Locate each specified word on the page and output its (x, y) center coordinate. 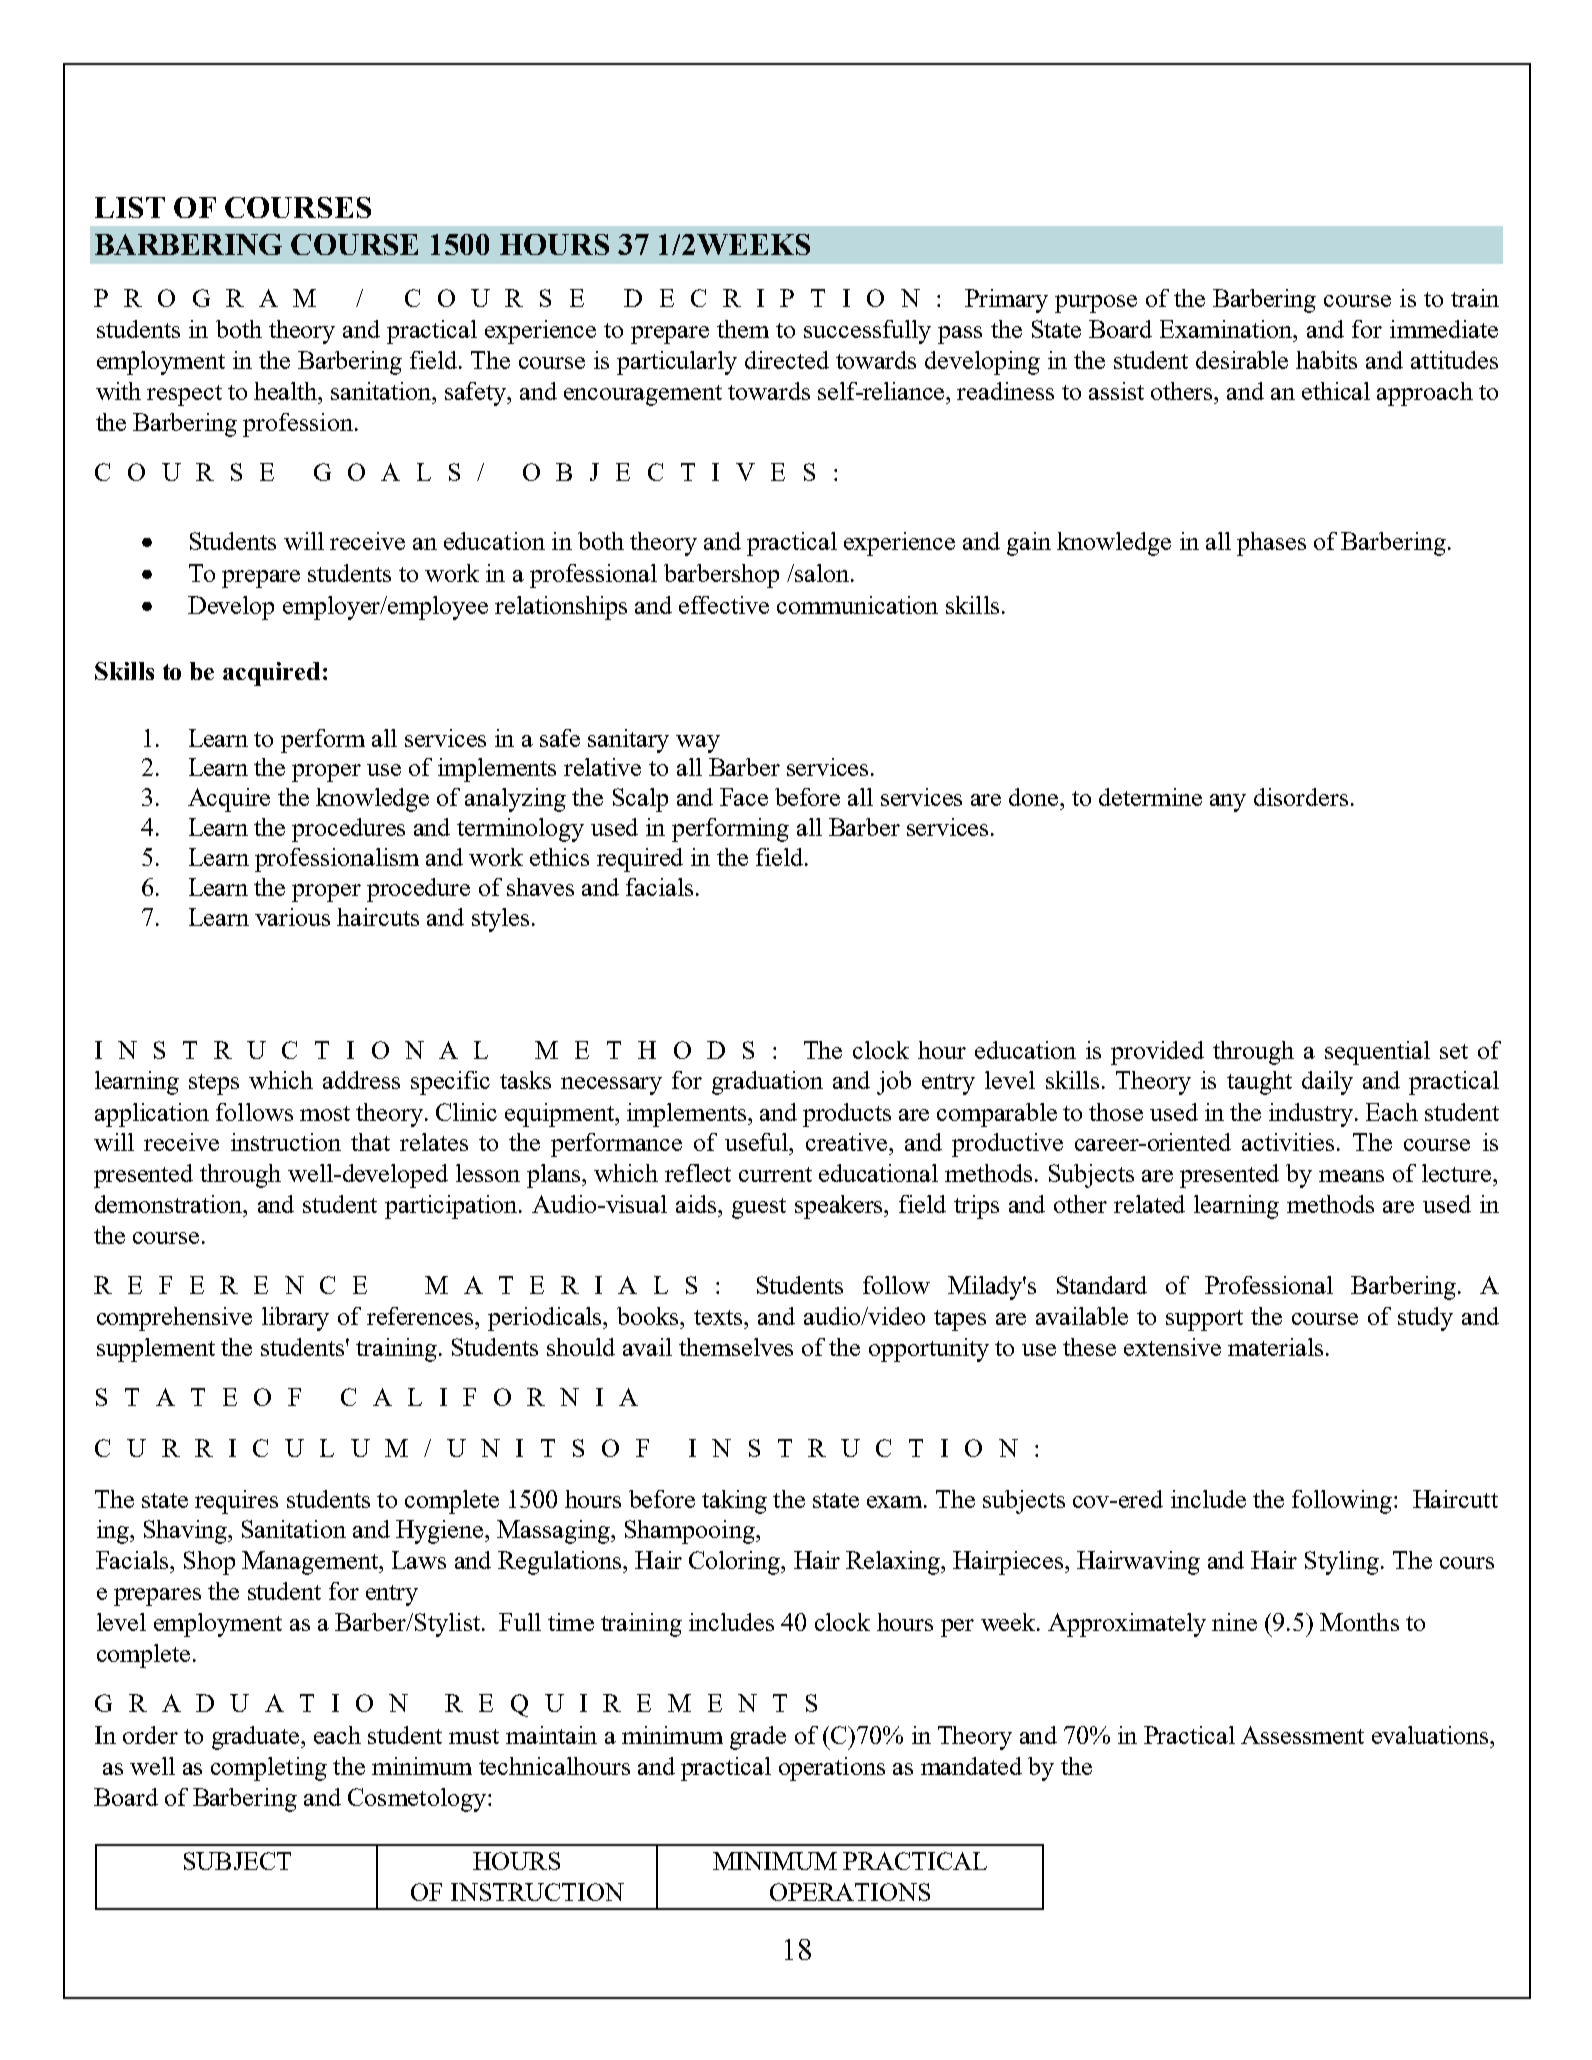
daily (1327, 1083)
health (287, 391)
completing (269, 1769)
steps (214, 1084)
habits (1326, 360)
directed (787, 360)
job (894, 1083)
